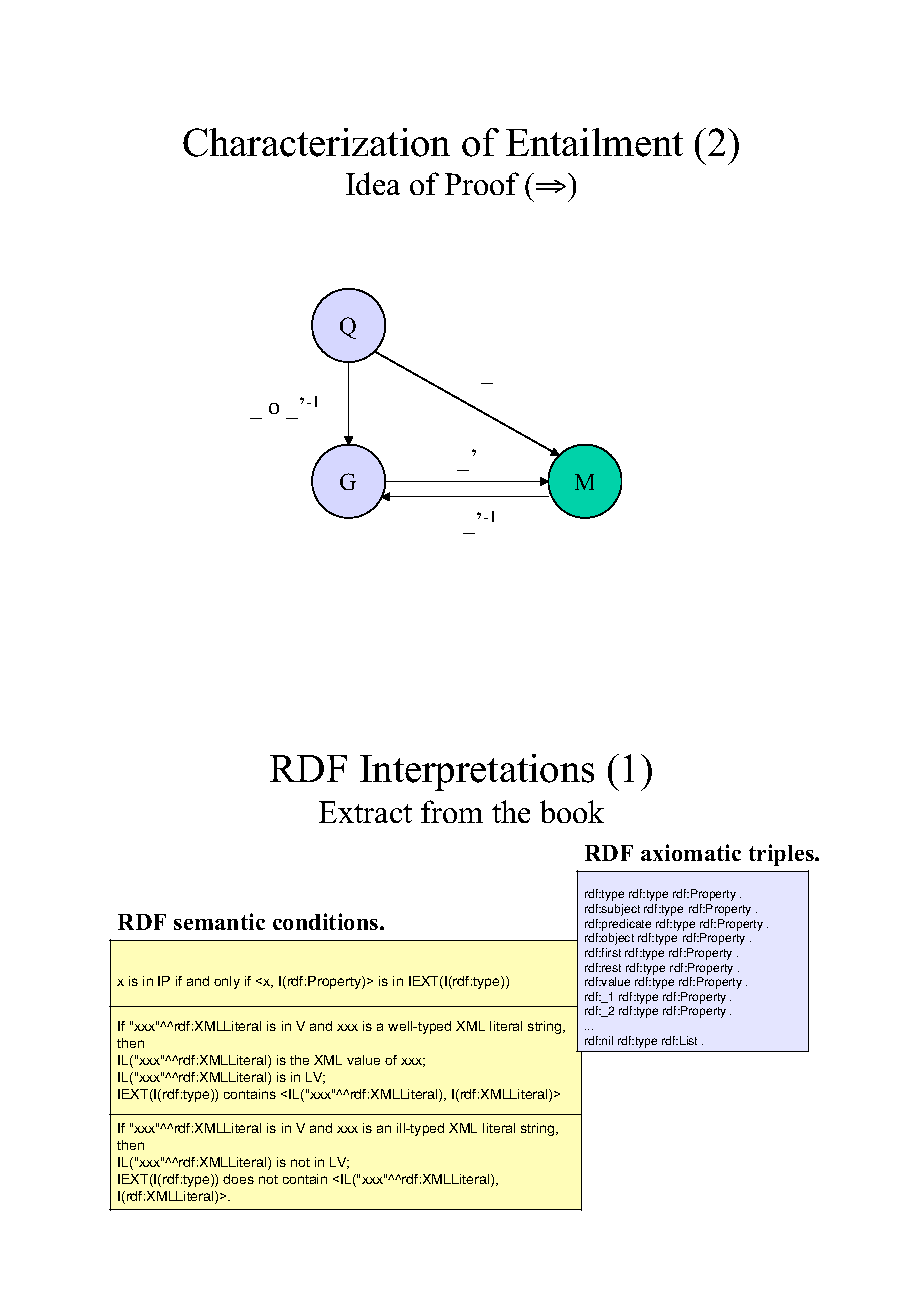 This page has width=924, height=1308. What do you see at coordinates (365, 812) in the page?
I see `Extract` at bounding box center [365, 812].
